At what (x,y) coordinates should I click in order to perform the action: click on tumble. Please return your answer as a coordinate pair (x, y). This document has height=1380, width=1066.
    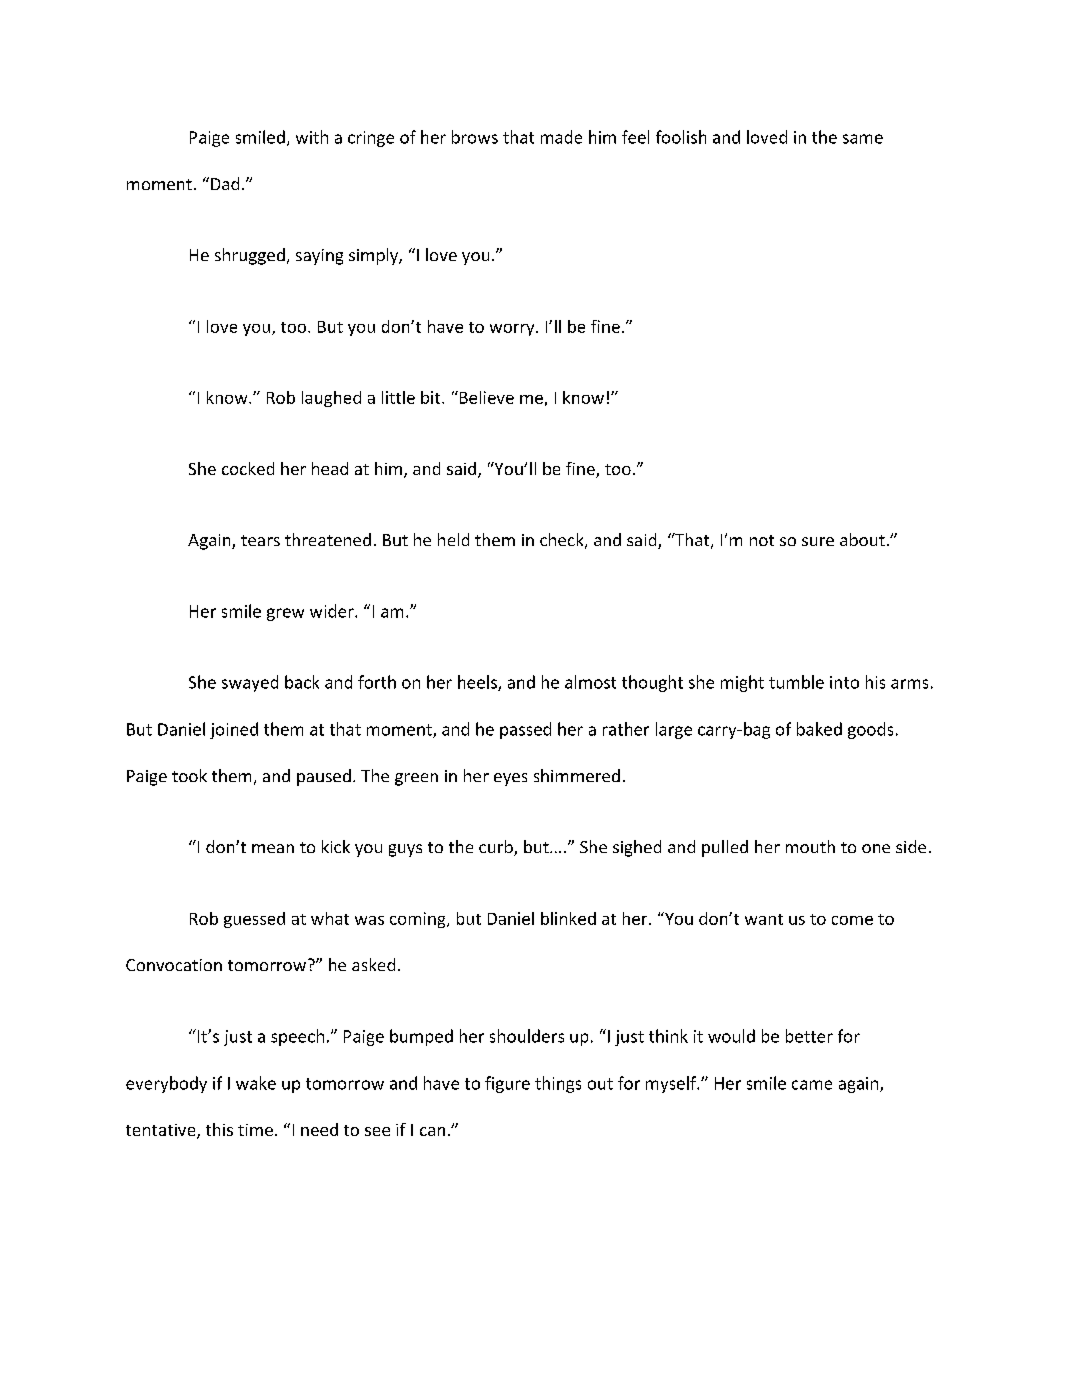
    Looking at the image, I should click on (796, 682).
